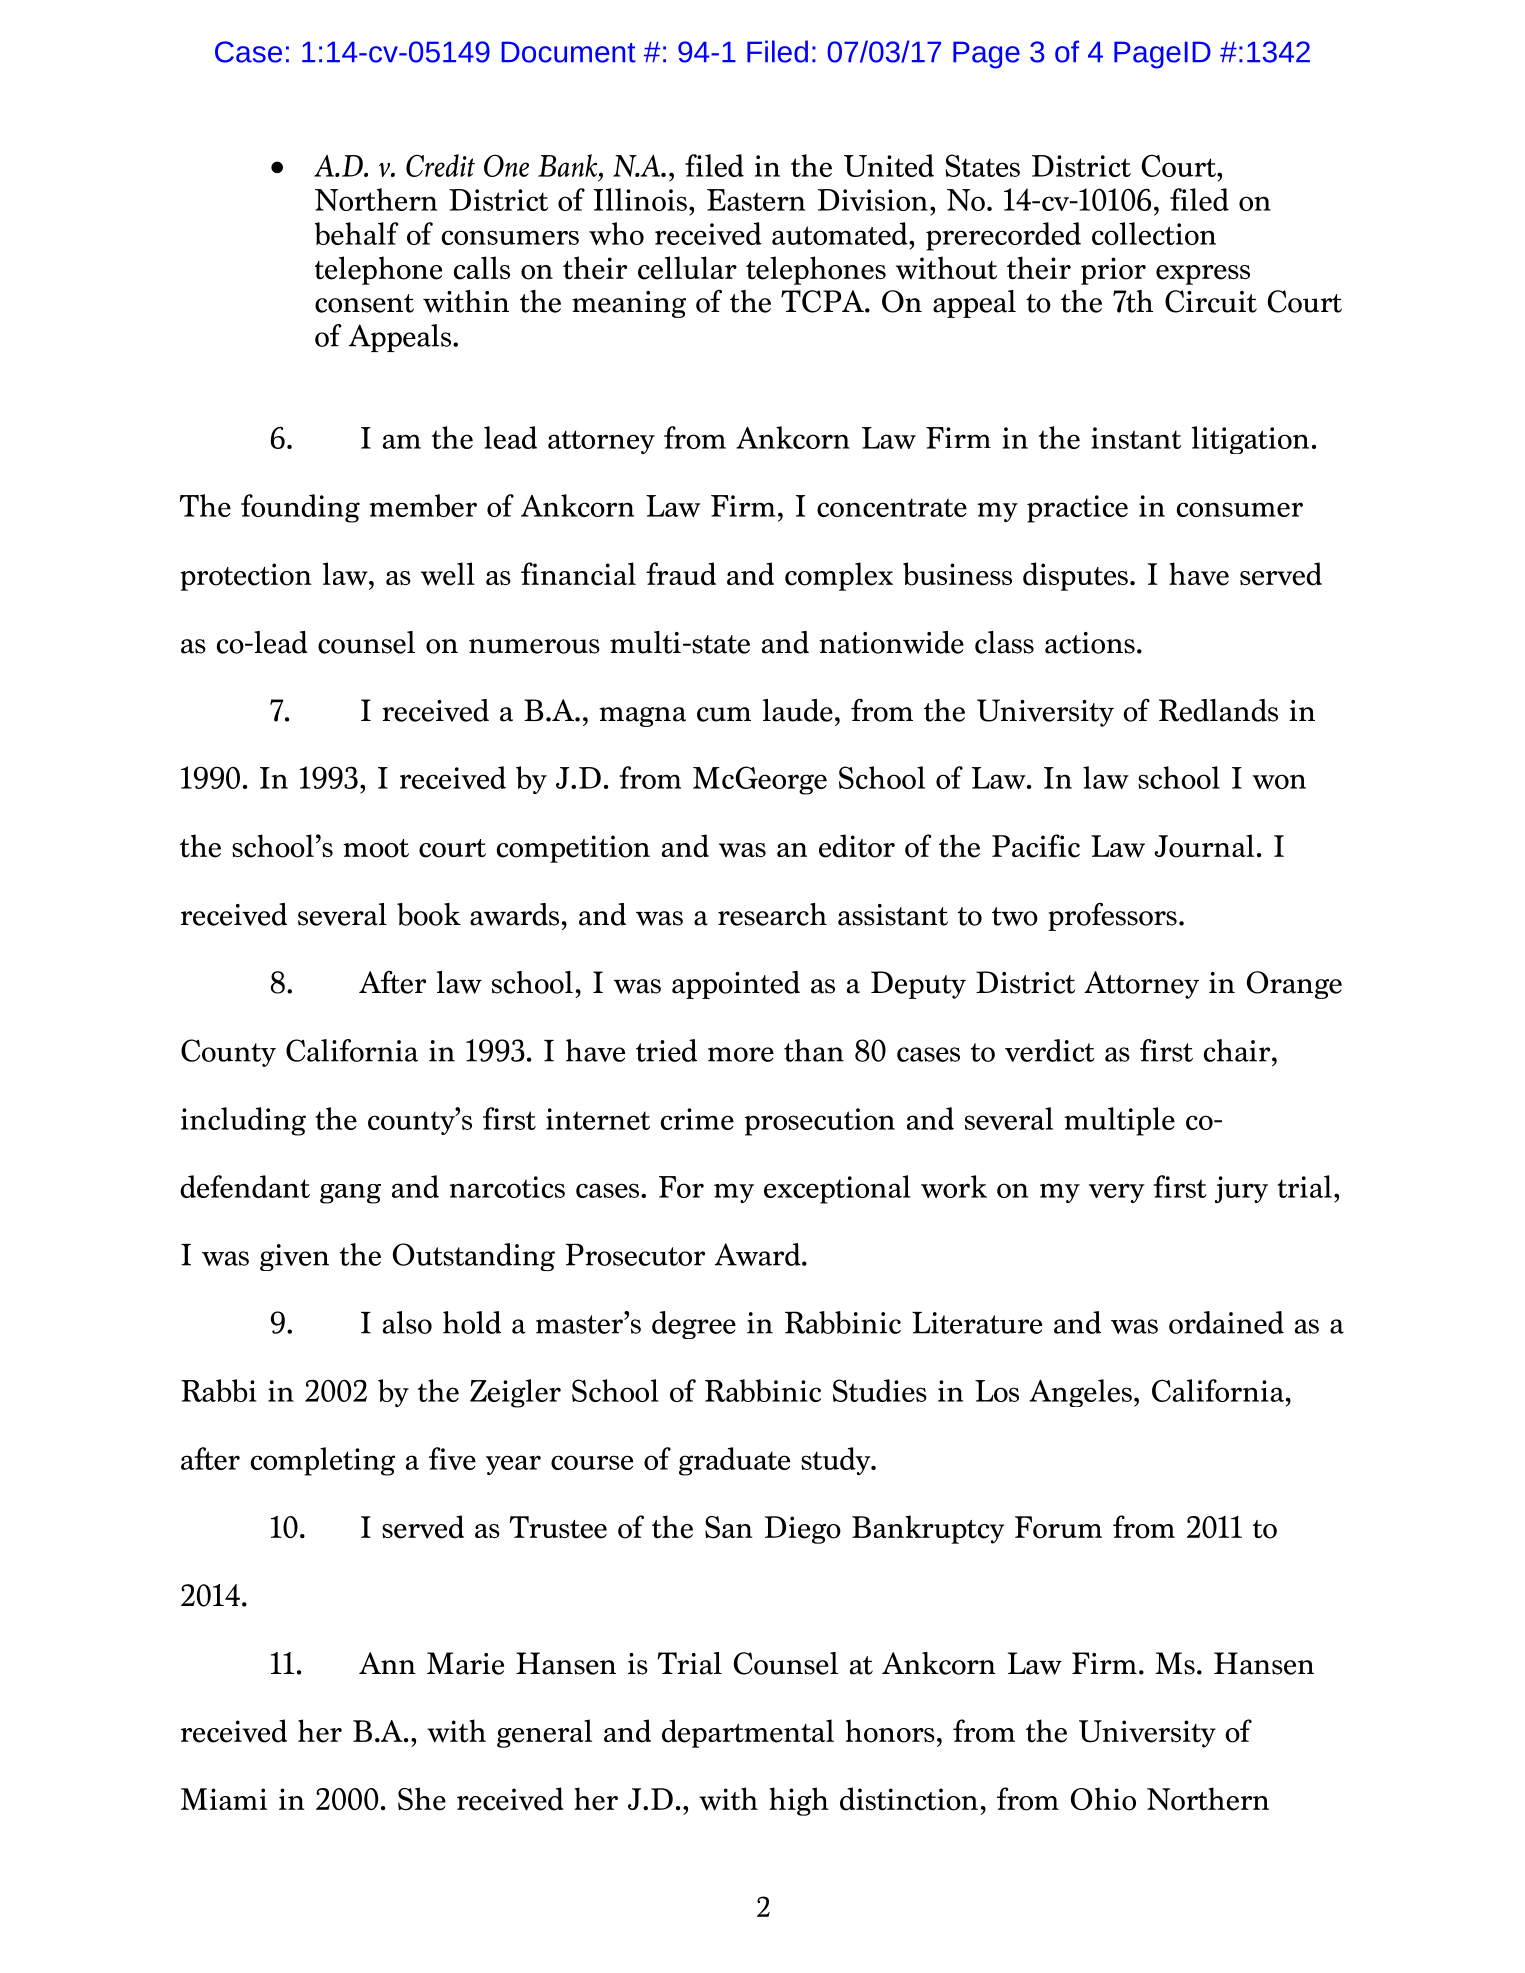  What do you see at coordinates (422, 1799) in the screenshot?
I see `She` at bounding box center [422, 1799].
